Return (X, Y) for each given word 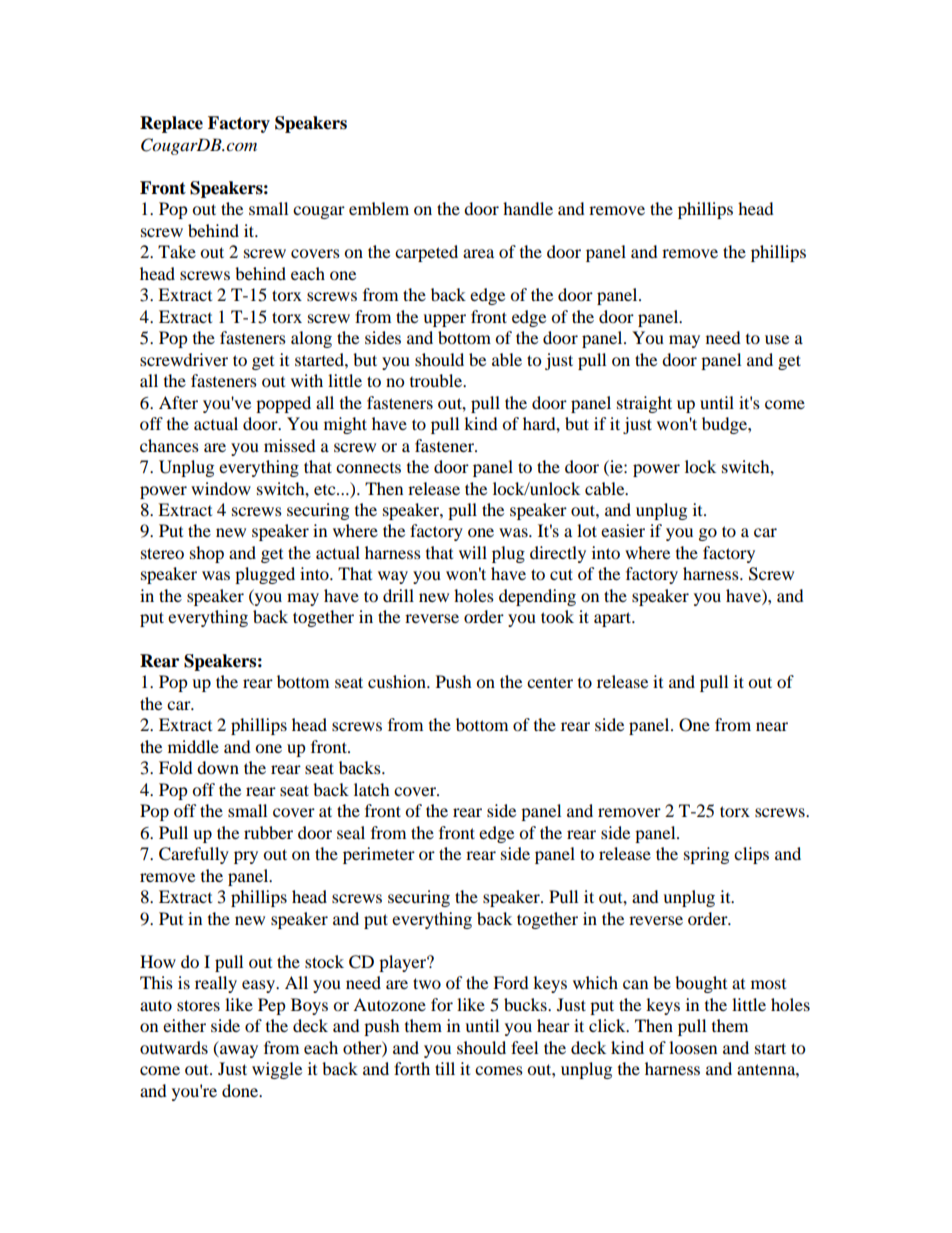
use (777, 339)
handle (528, 208)
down (218, 767)
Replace (171, 124)
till (445, 1068)
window (221, 488)
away (238, 1051)
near (772, 726)
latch (372, 789)
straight (644, 404)
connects (368, 468)
